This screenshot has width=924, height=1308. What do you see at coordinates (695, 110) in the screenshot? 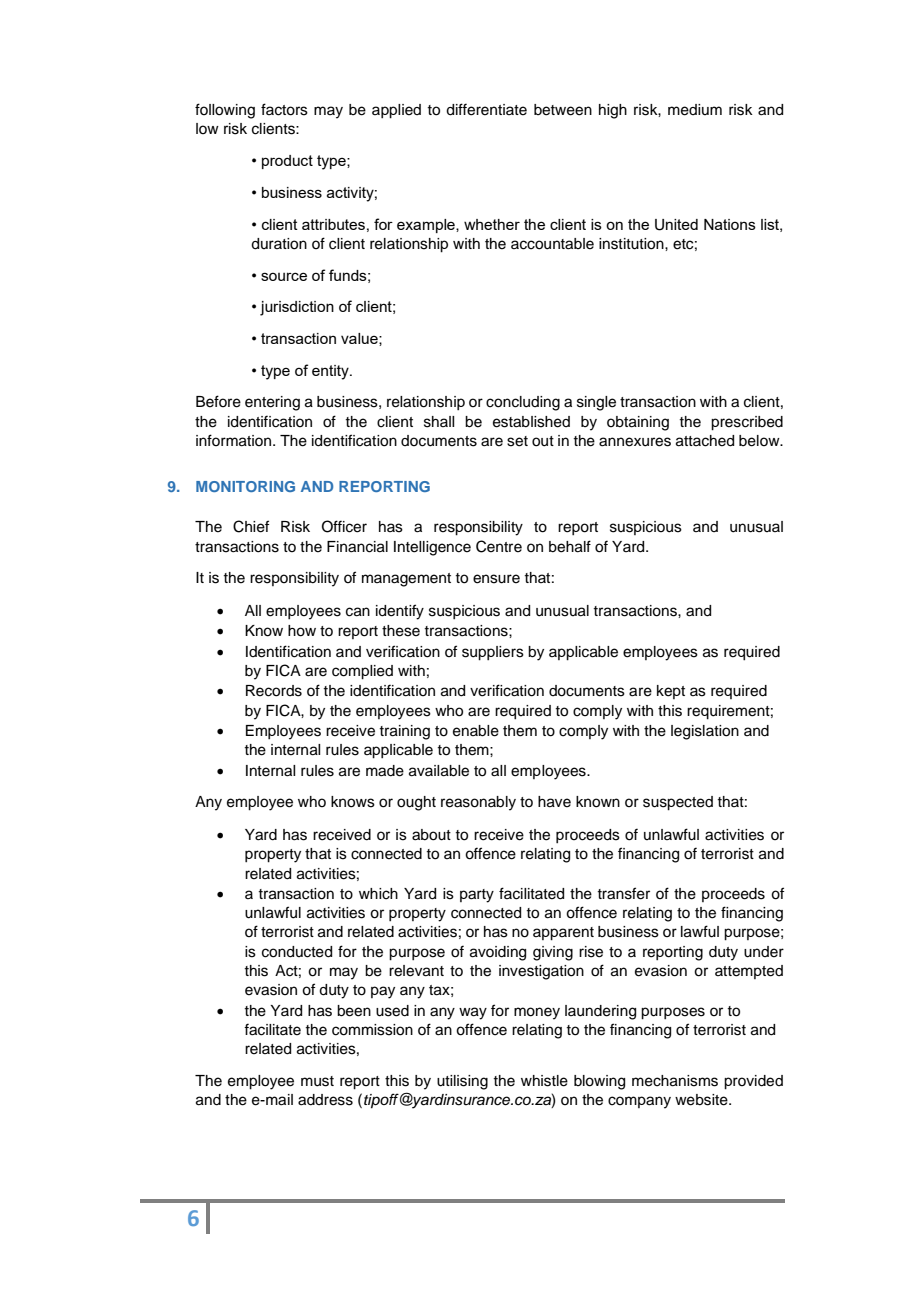
I see `medium` at bounding box center [695, 110].
